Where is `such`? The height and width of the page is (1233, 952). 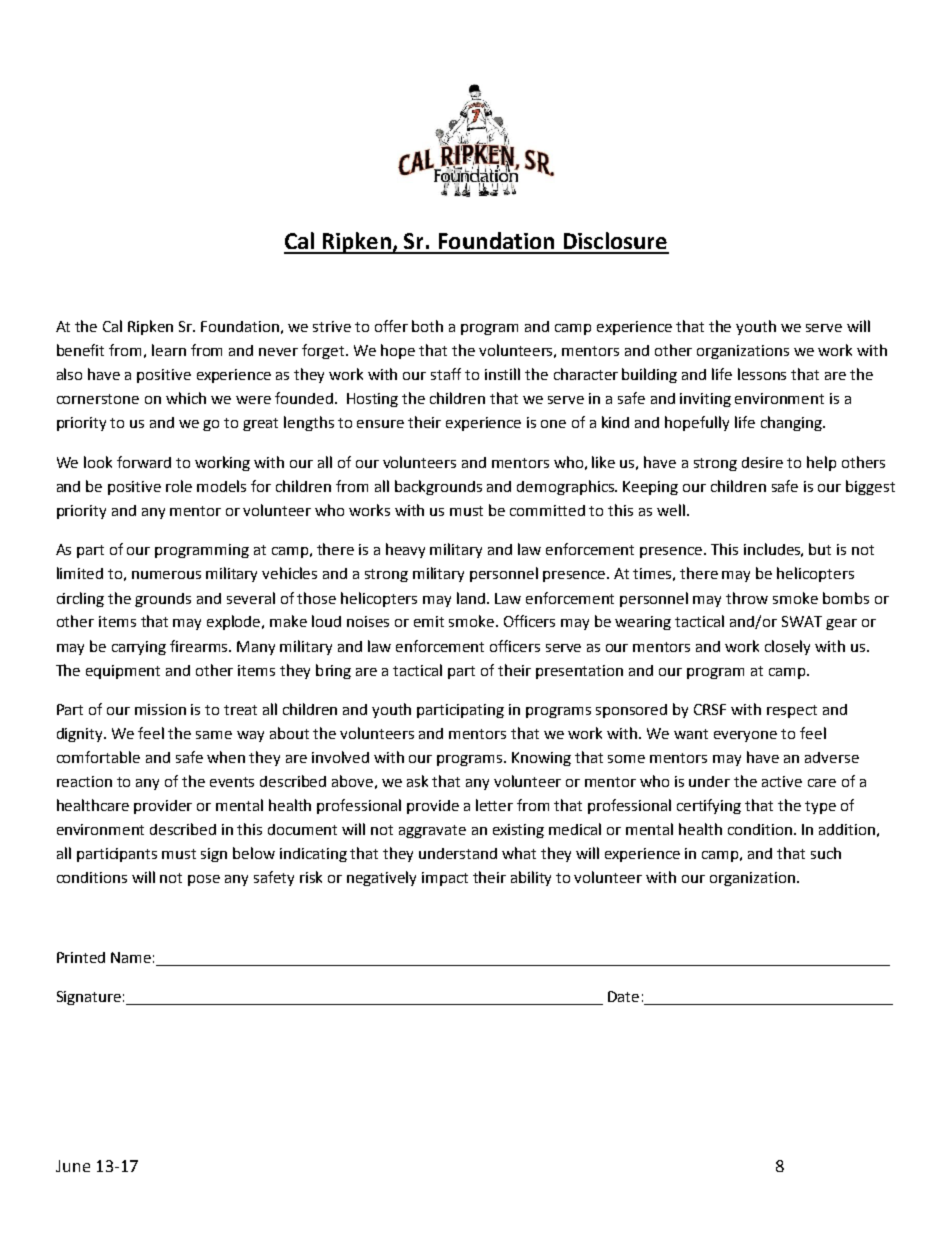 such is located at coordinates (826, 853).
